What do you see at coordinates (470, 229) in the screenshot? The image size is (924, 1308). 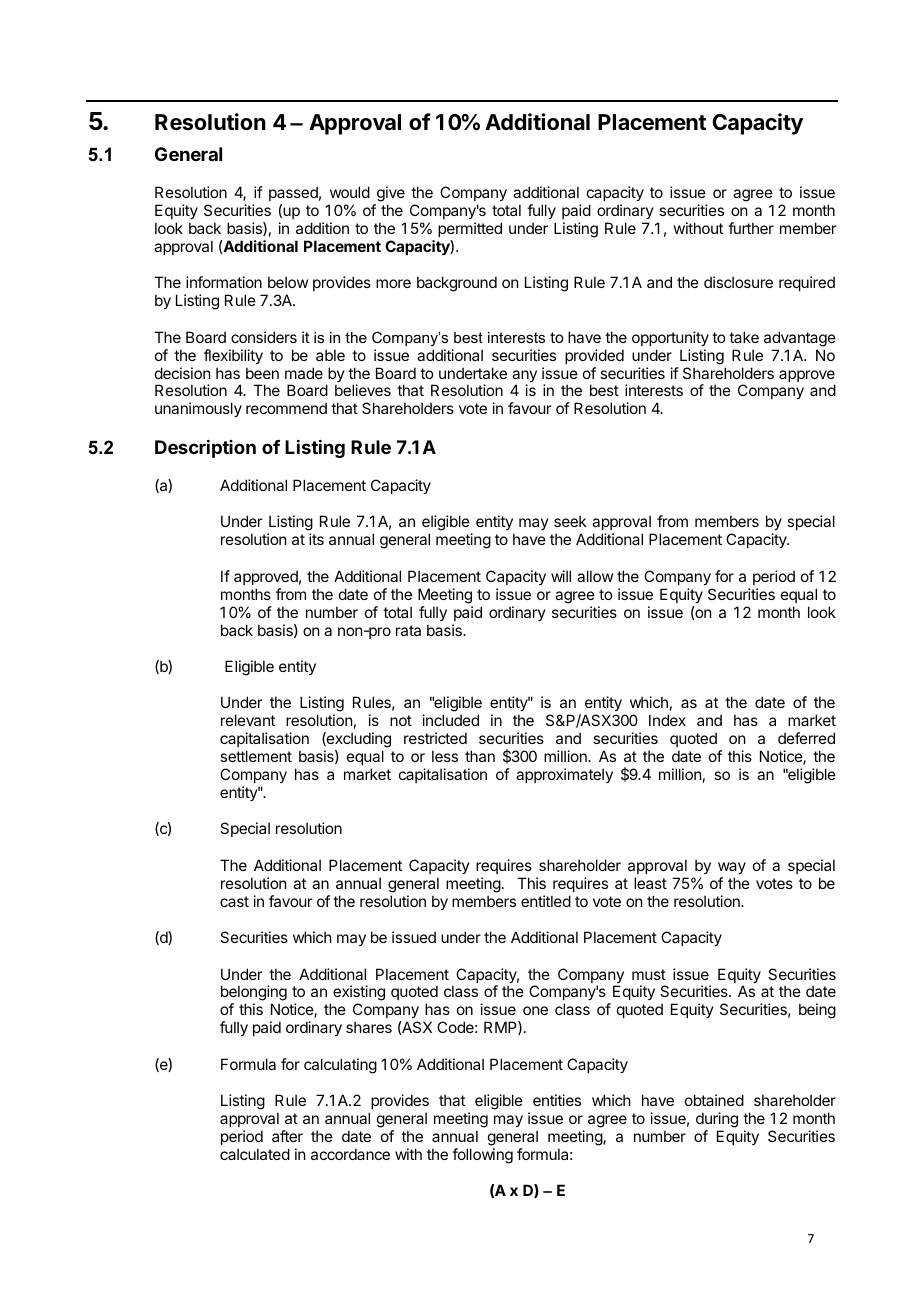 I see `permitted` at bounding box center [470, 229].
